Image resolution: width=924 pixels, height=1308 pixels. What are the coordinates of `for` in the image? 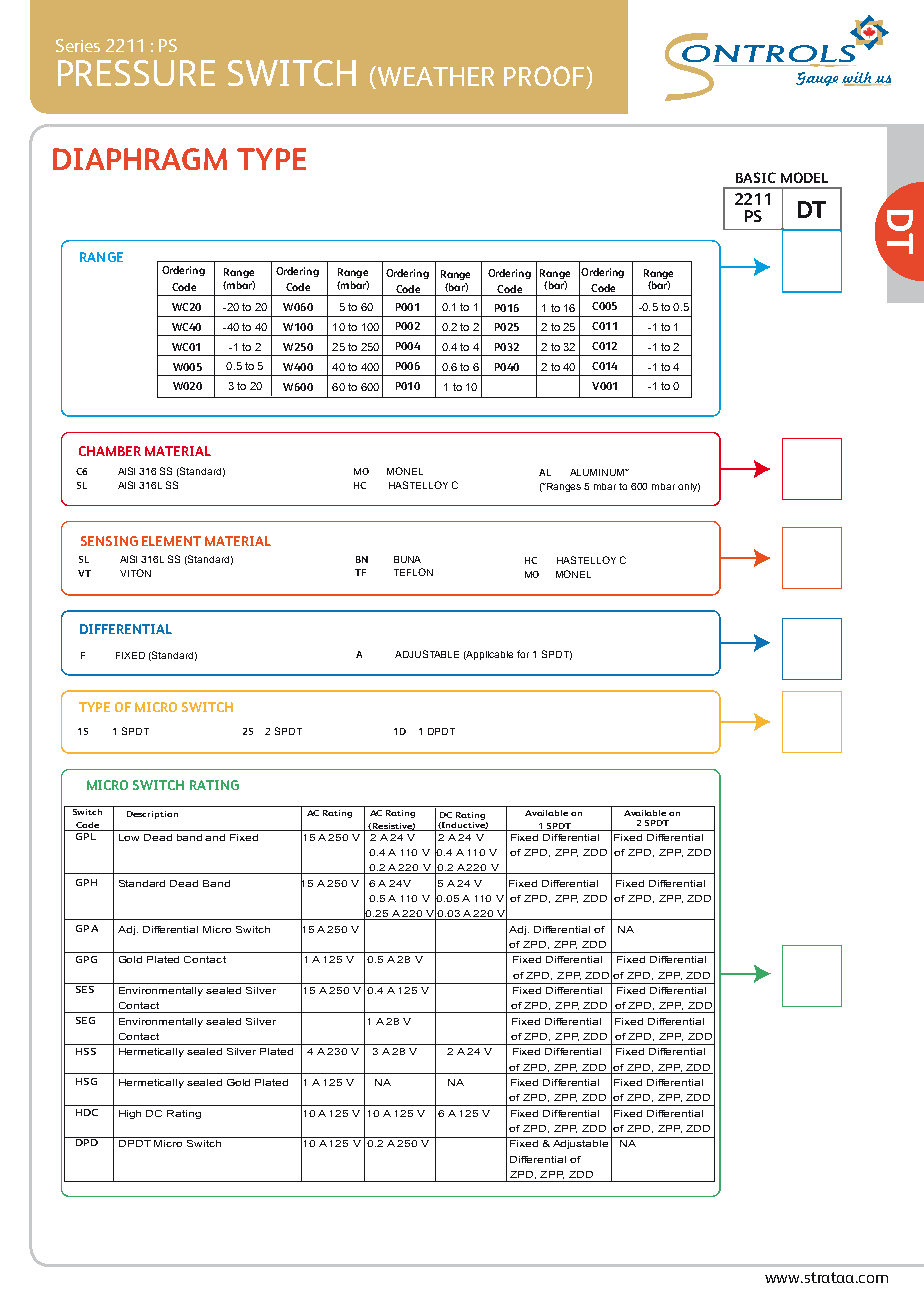 It's located at (523, 654).
